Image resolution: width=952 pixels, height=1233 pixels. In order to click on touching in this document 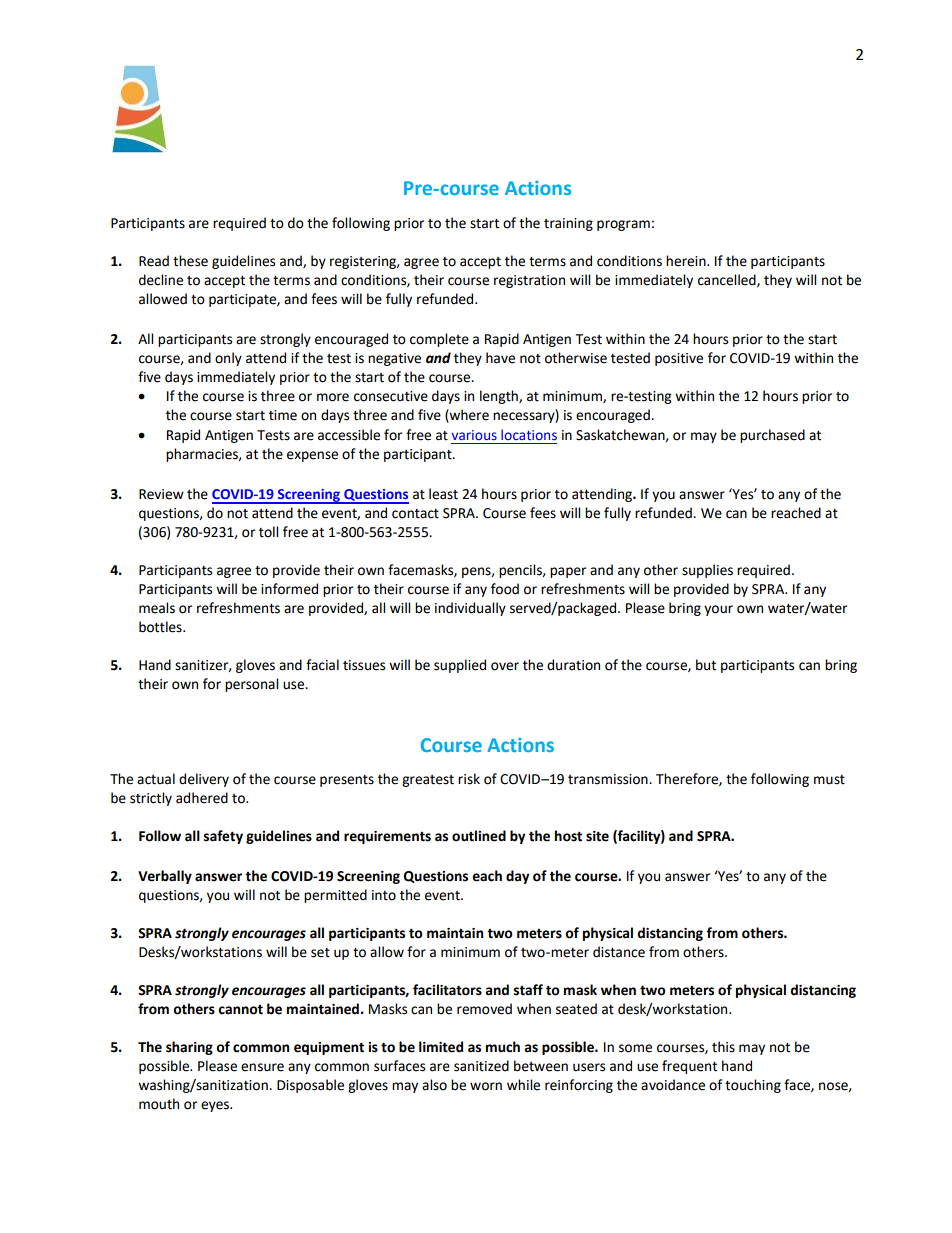, I will do `click(753, 1086)`.
